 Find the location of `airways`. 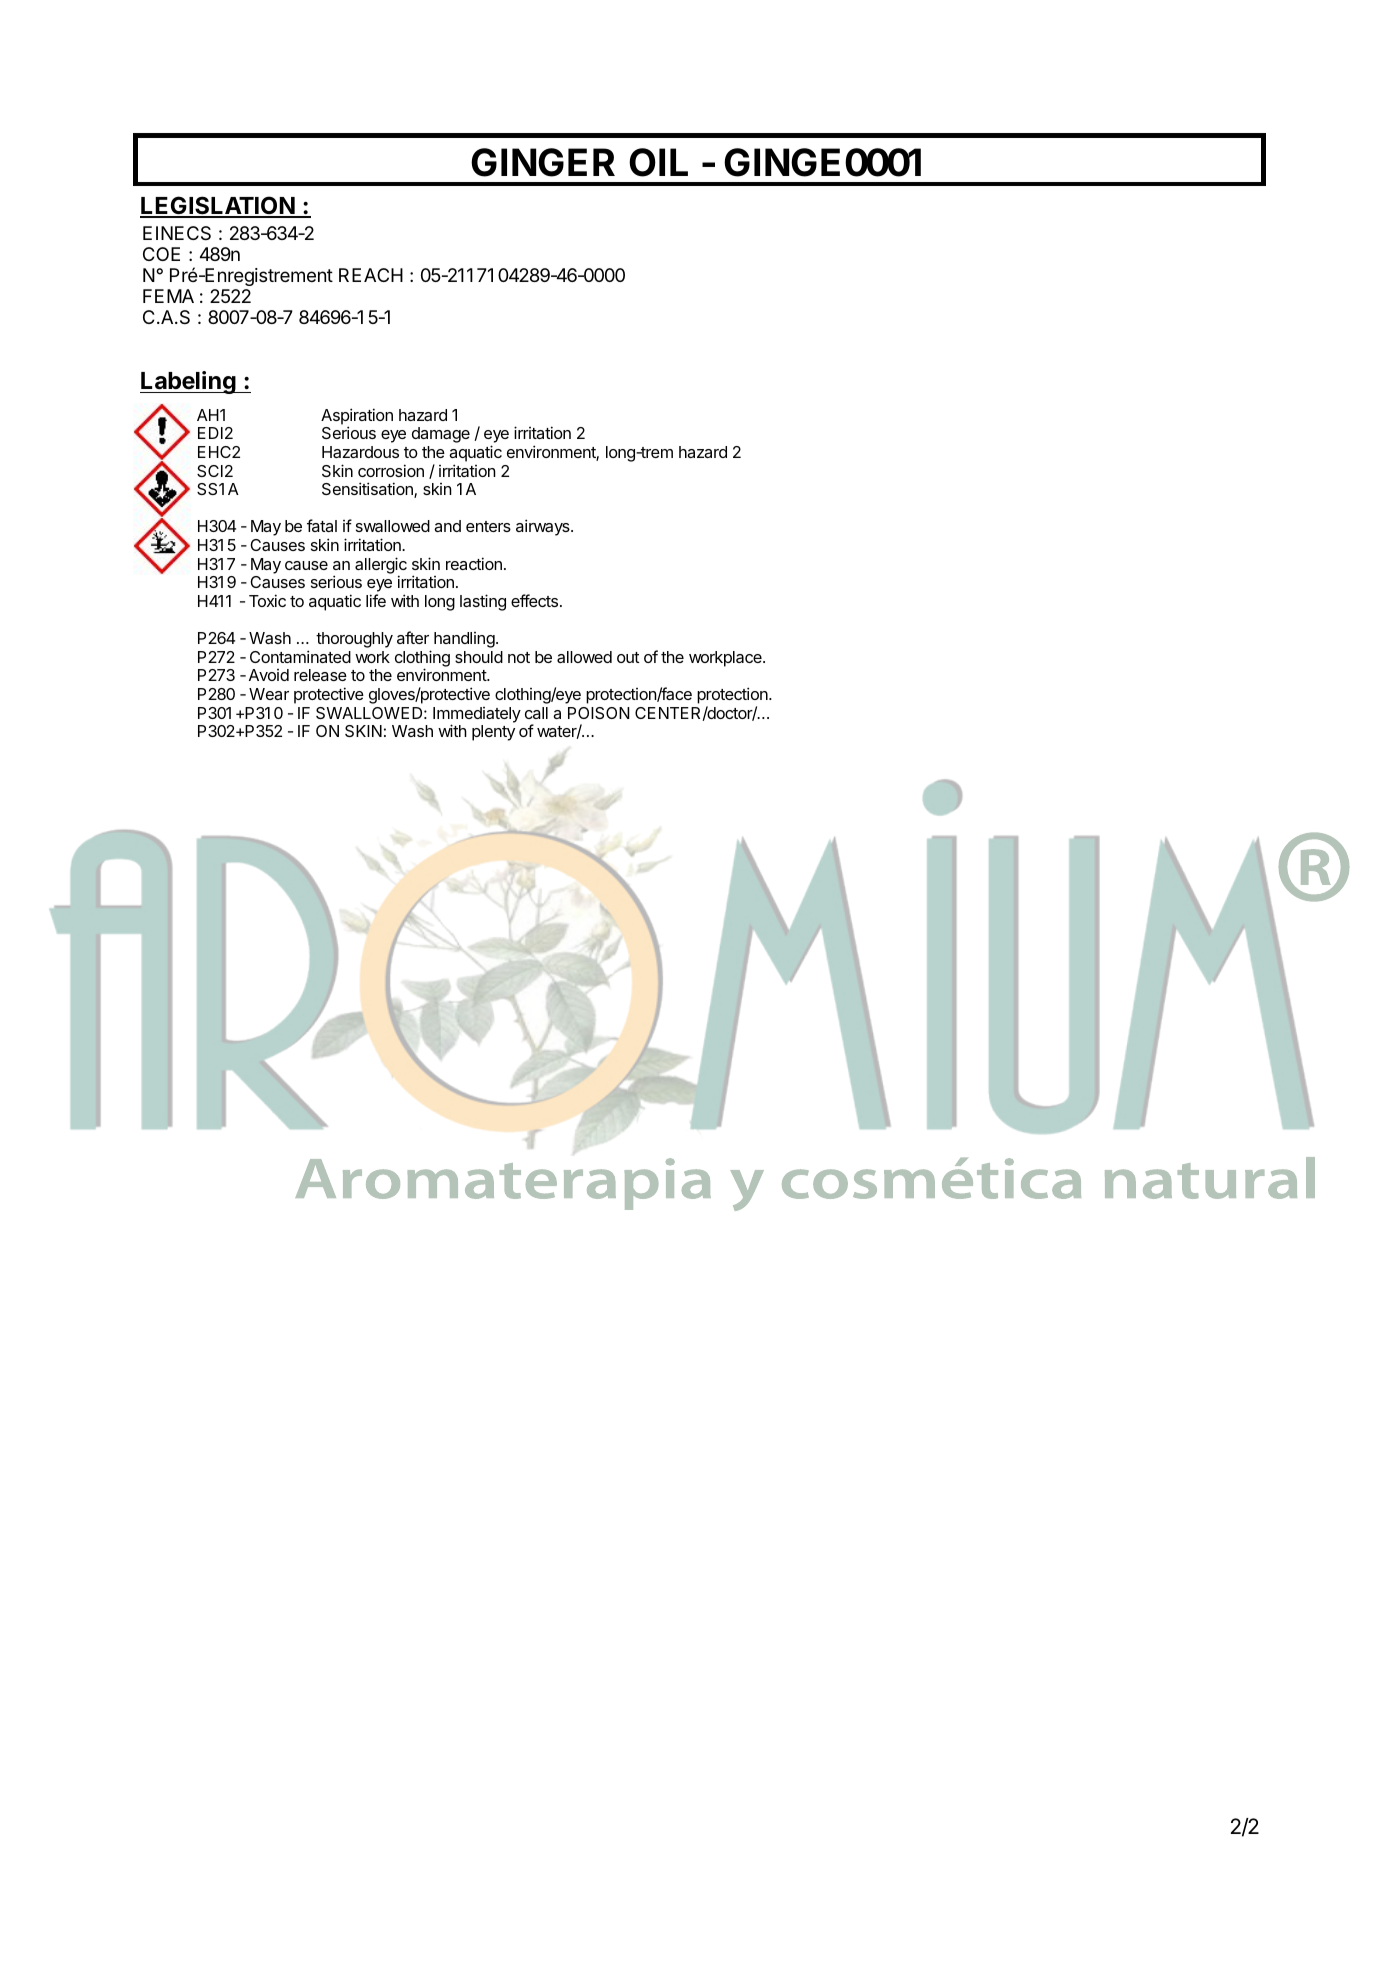

airways is located at coordinates (544, 527).
